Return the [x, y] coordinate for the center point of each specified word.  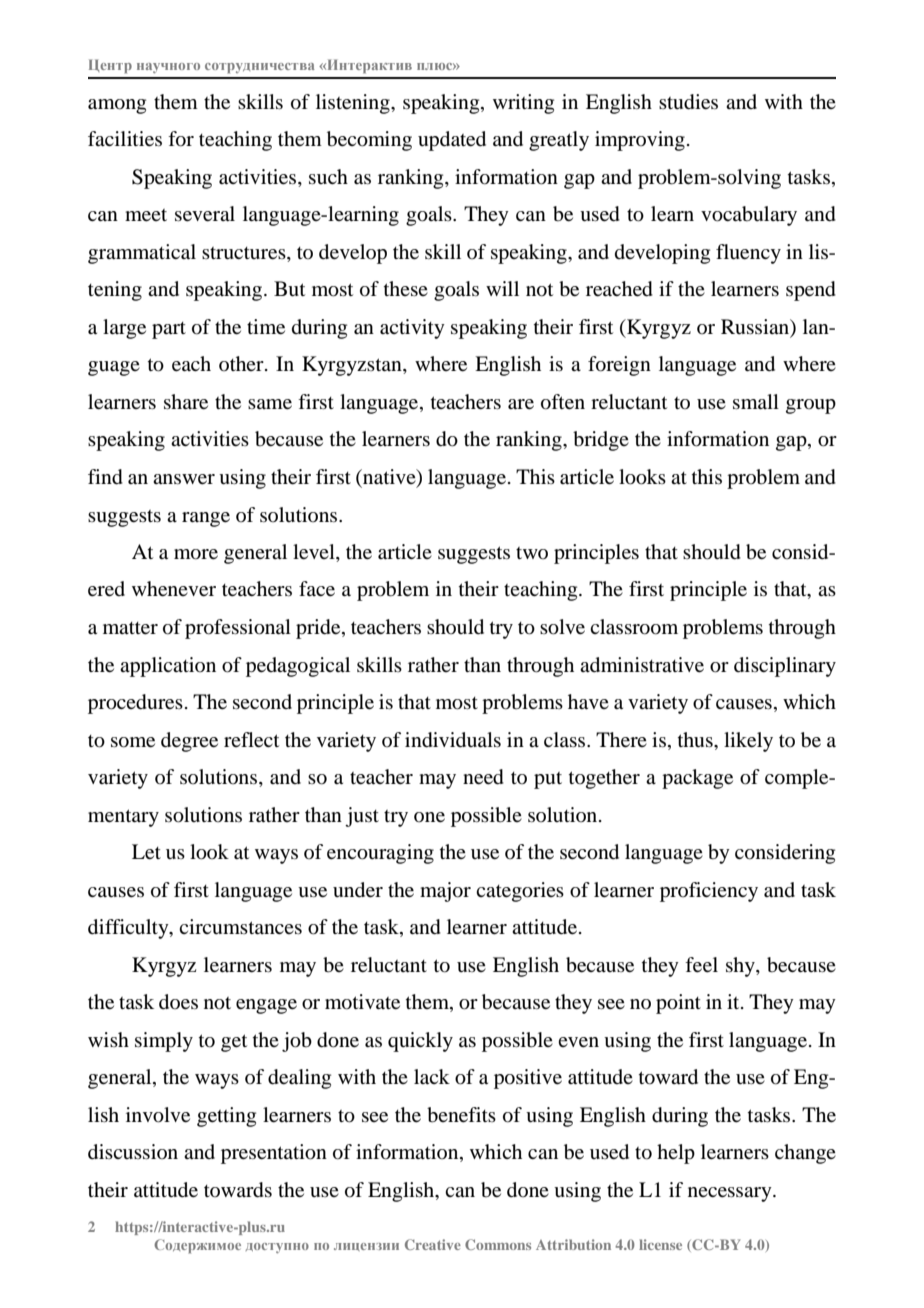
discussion [133, 1152]
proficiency [709, 892]
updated [452, 141]
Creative [433, 1244]
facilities [125, 139]
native [389, 478]
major [445, 892]
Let [146, 852]
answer [184, 479]
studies [688, 102]
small [756, 401]
